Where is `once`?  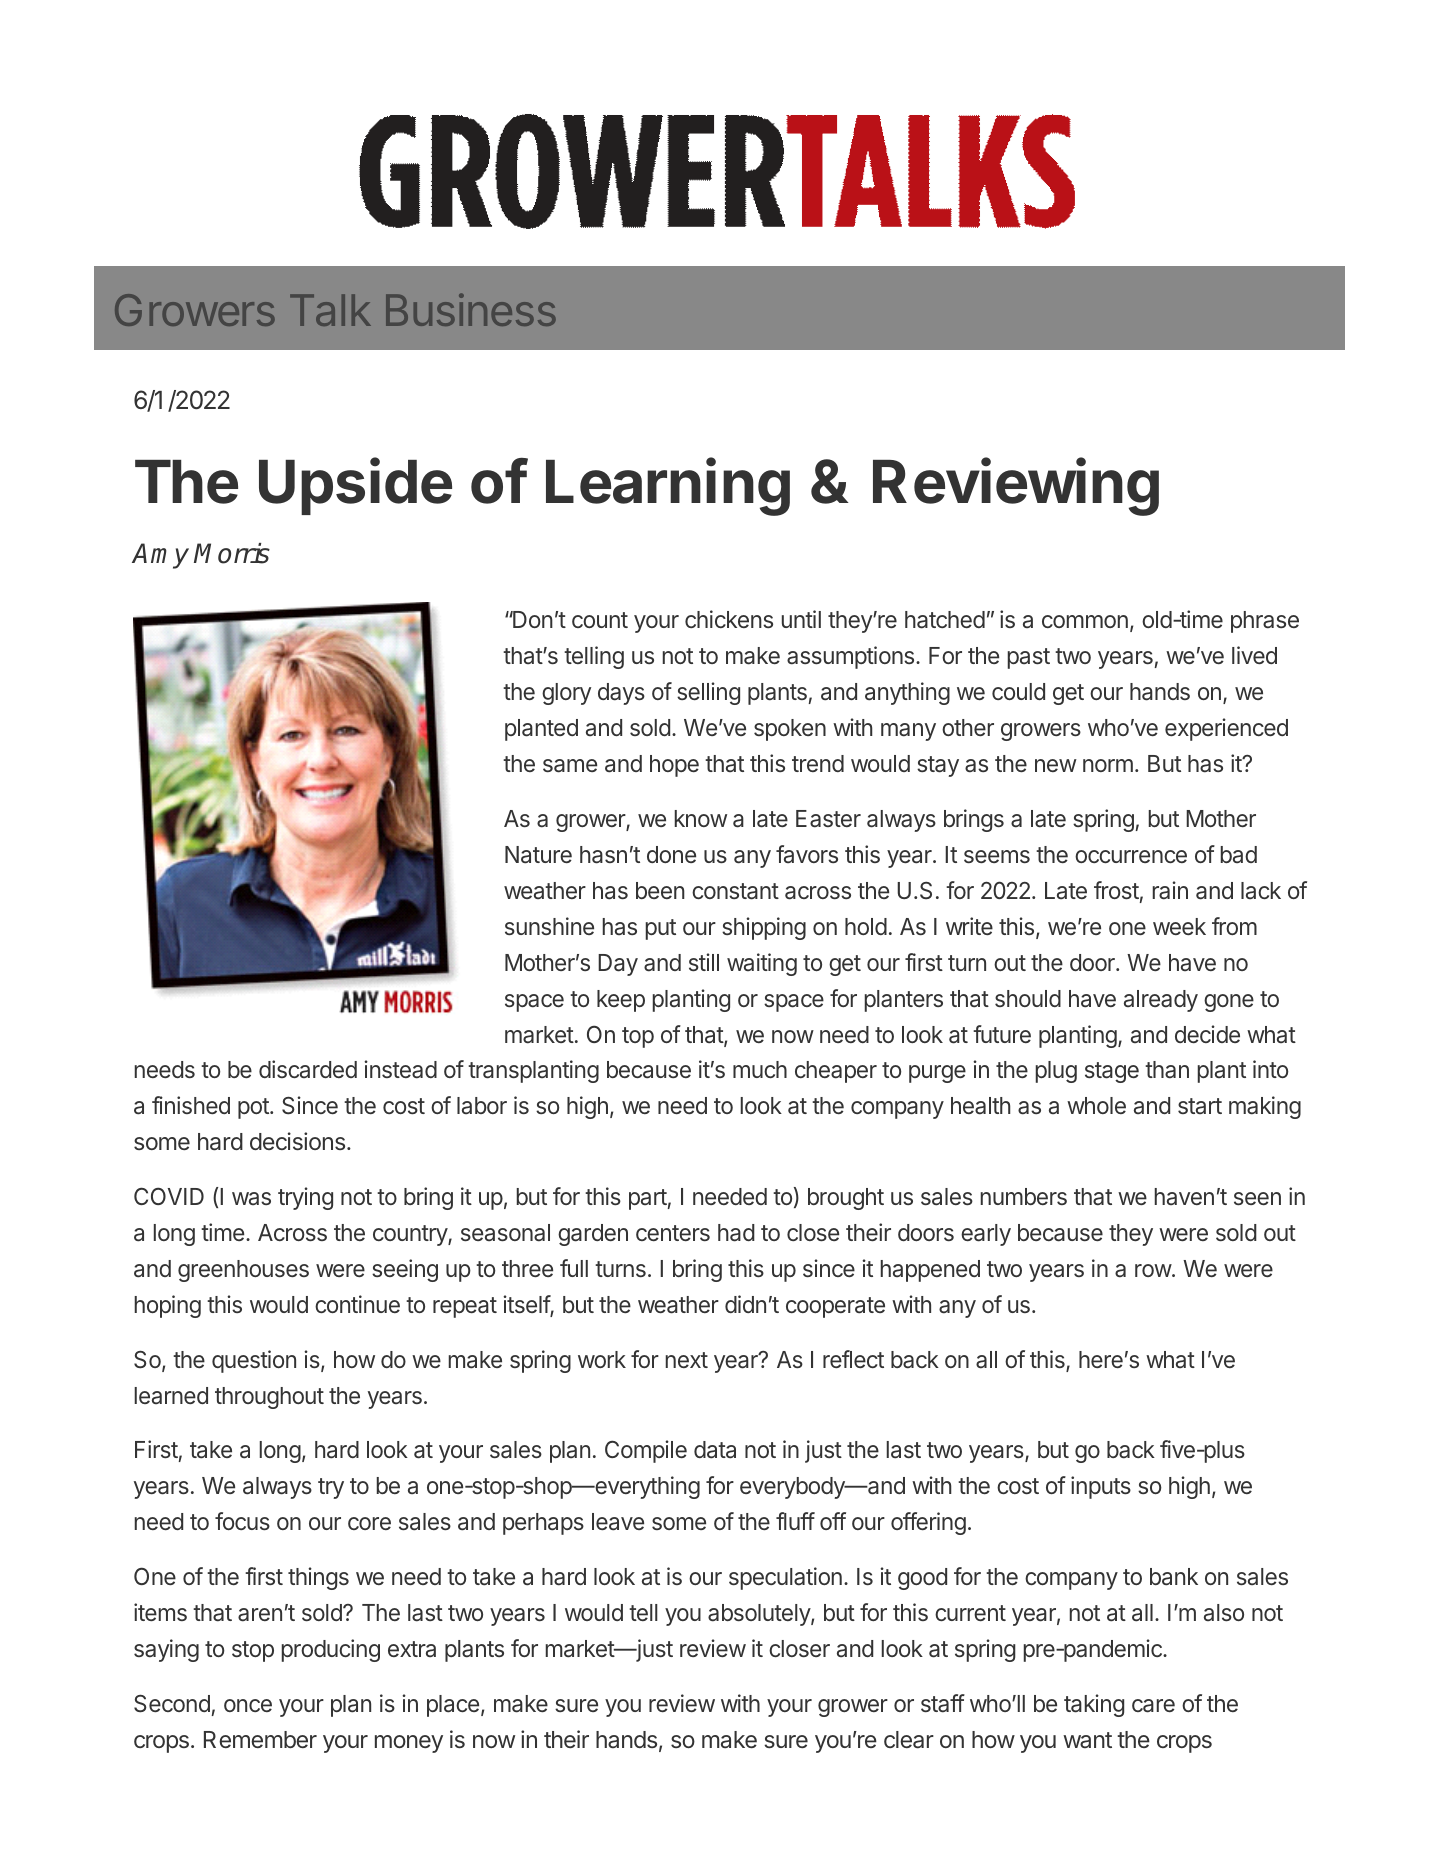
once is located at coordinates (248, 1705).
